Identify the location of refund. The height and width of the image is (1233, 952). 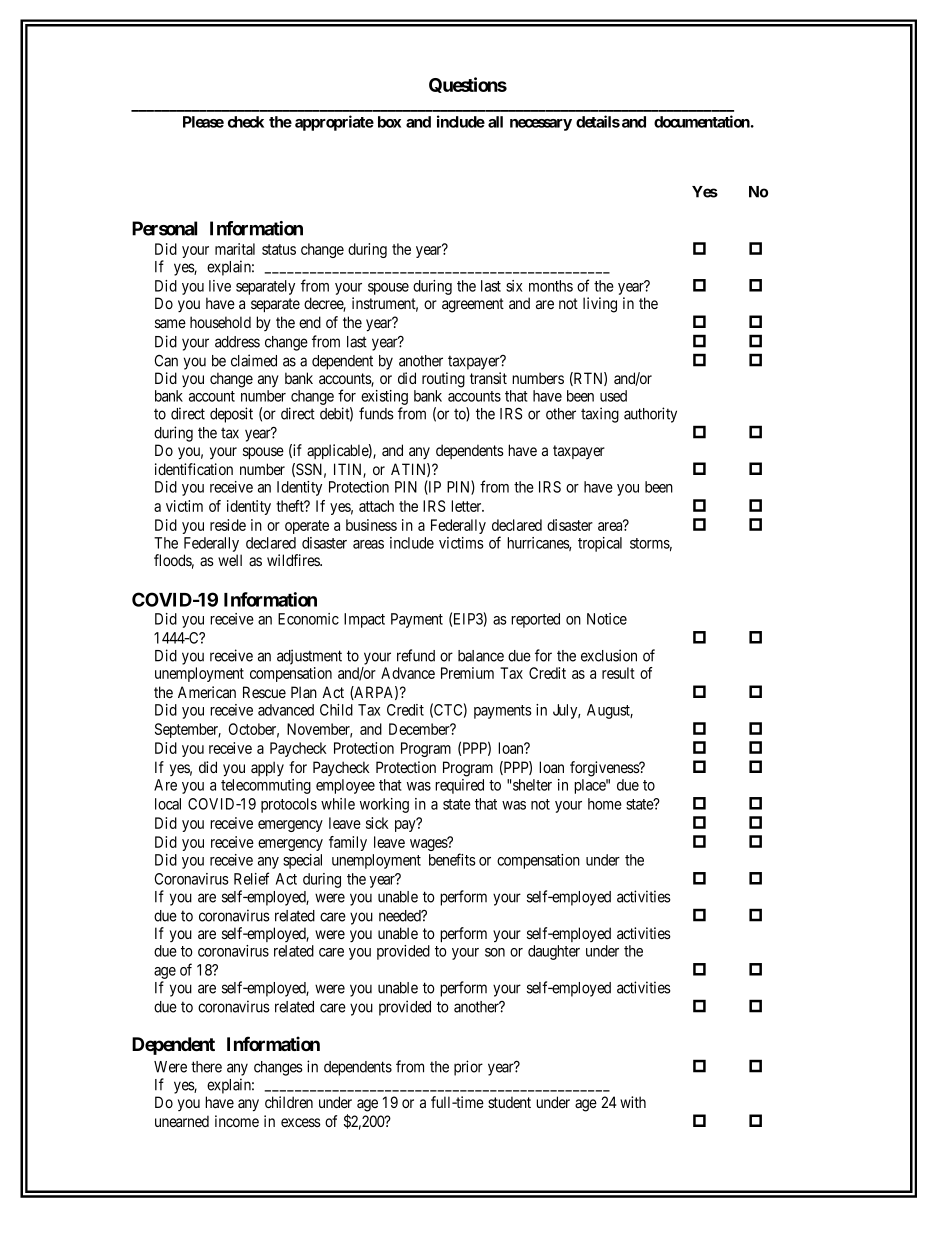
(416, 655).
